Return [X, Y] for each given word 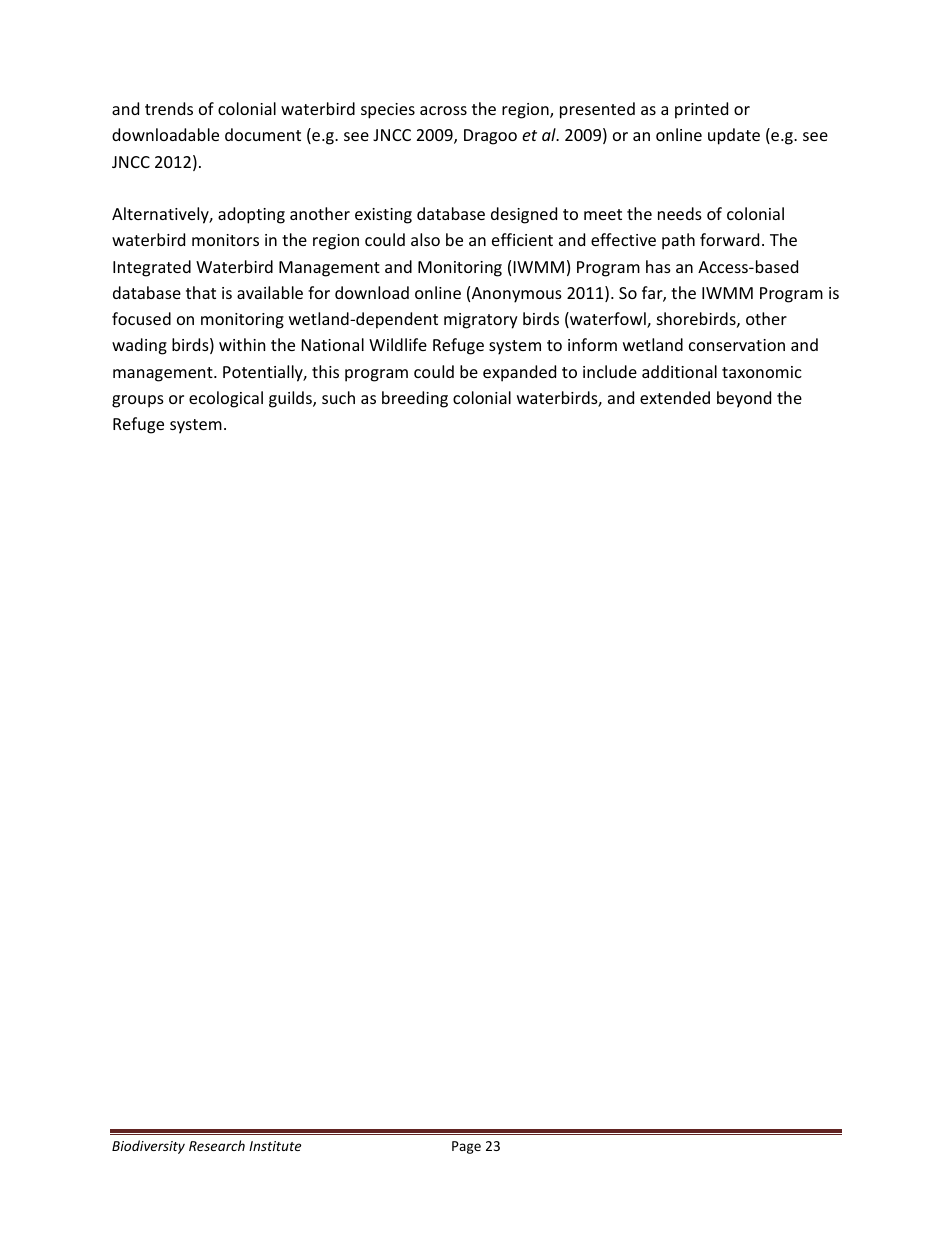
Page [466, 1147]
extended [675, 397]
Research [217, 1145]
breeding [415, 399]
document [263, 134]
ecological [226, 399]
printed [701, 110]
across [443, 110]
